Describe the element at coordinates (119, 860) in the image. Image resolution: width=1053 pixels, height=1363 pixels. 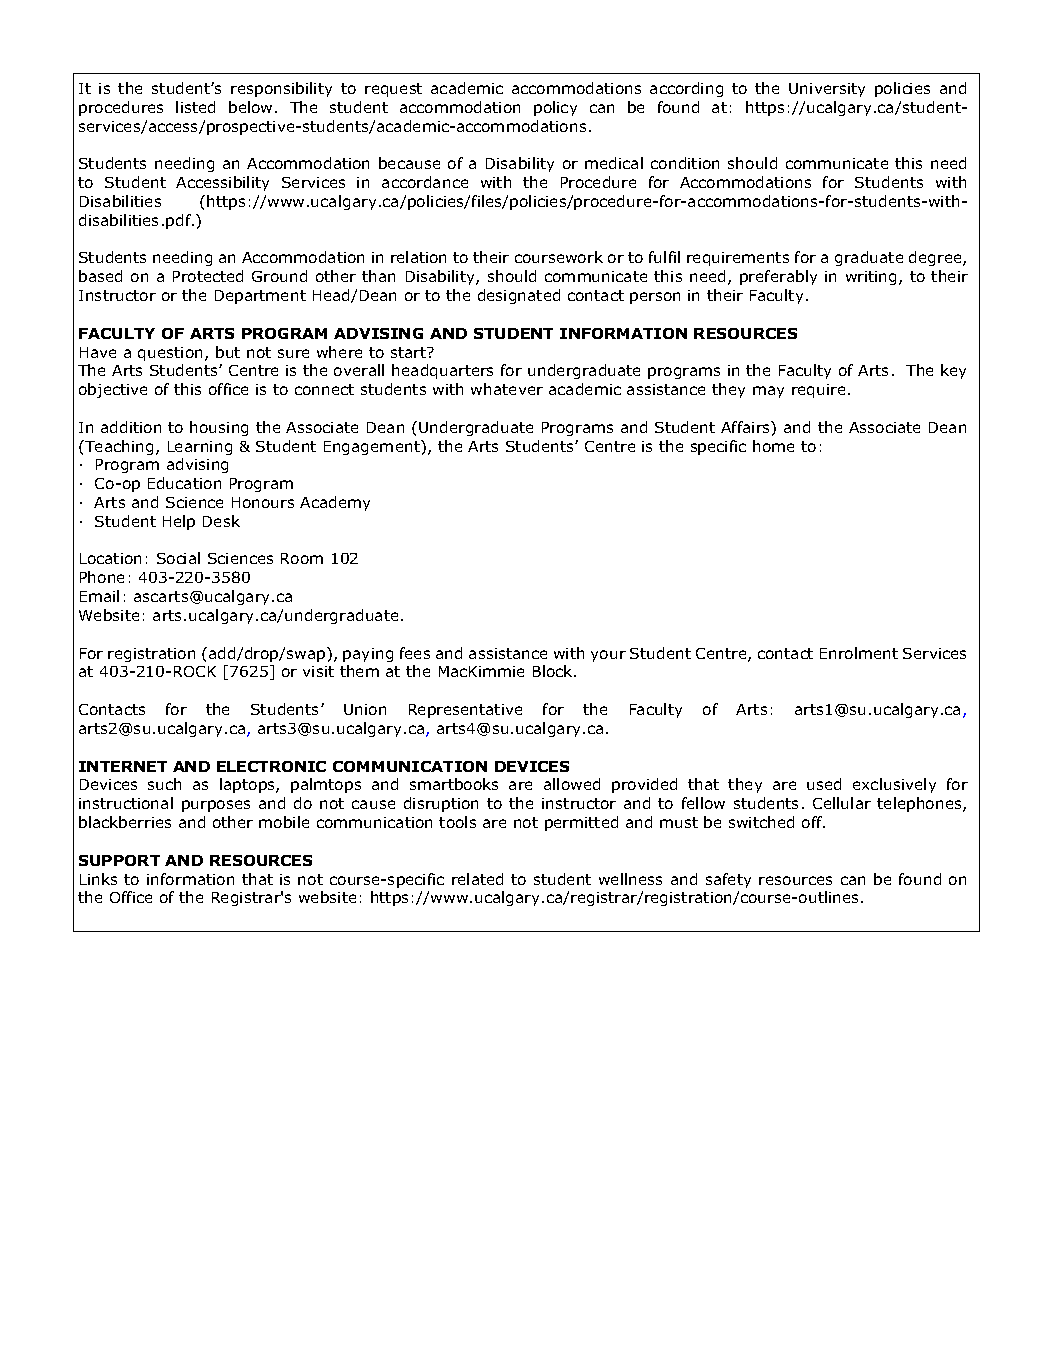
I see `SUPPORT` at that location.
